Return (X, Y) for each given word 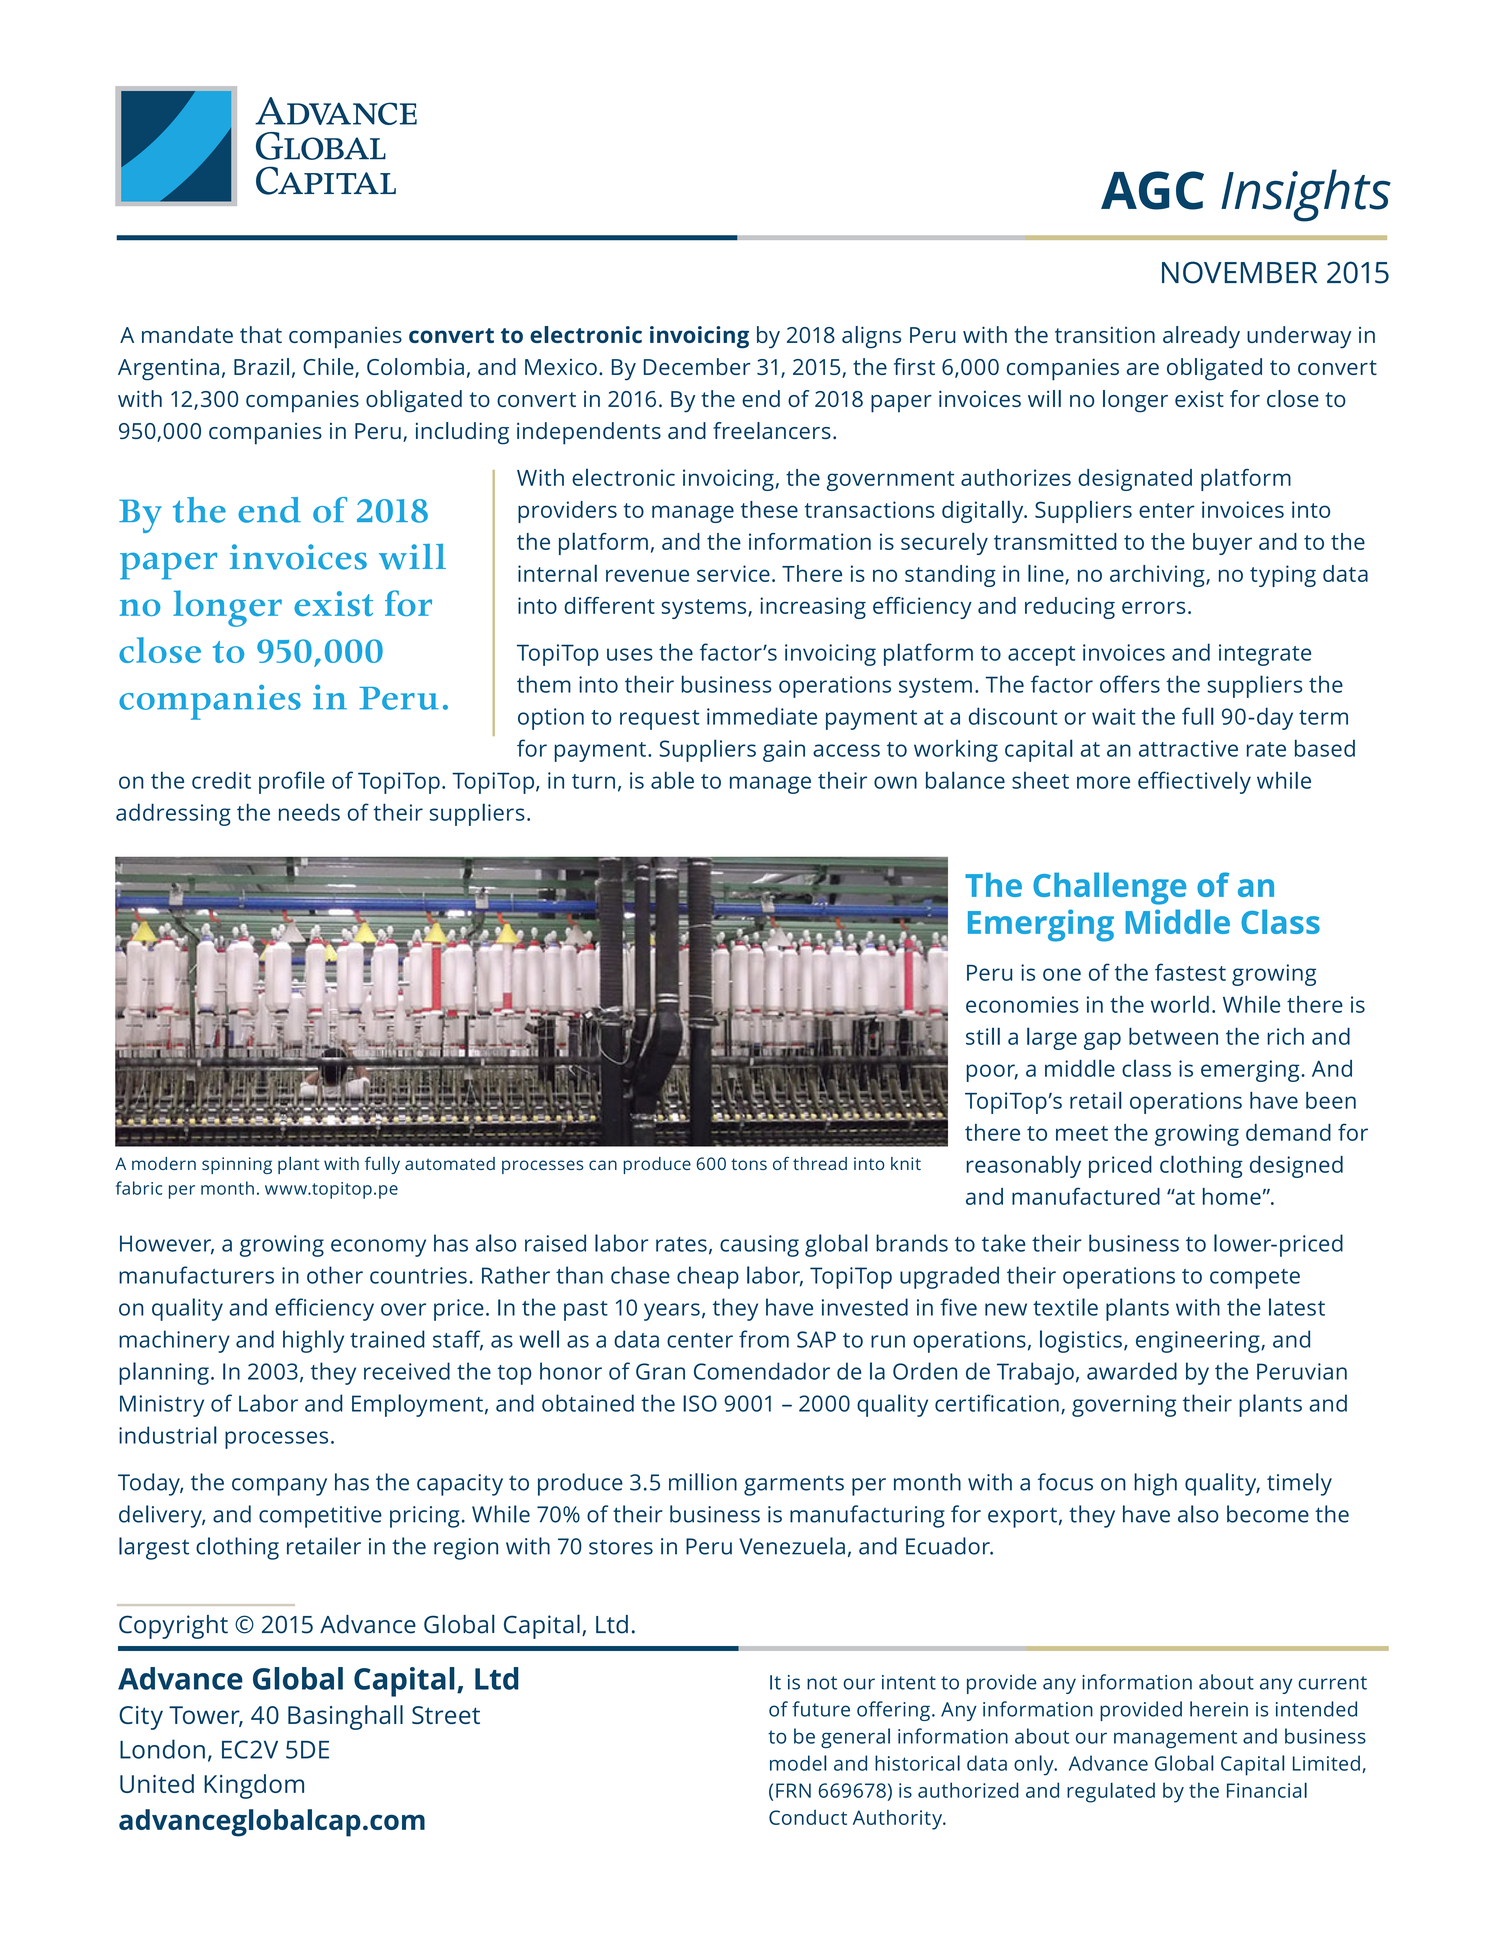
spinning (237, 1165)
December (697, 366)
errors (1153, 607)
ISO (700, 1403)
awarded (1132, 1371)
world (1180, 1004)
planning (164, 1373)
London (162, 1749)
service (733, 573)
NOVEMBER (1239, 272)
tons (749, 1164)
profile (292, 782)
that (261, 334)
